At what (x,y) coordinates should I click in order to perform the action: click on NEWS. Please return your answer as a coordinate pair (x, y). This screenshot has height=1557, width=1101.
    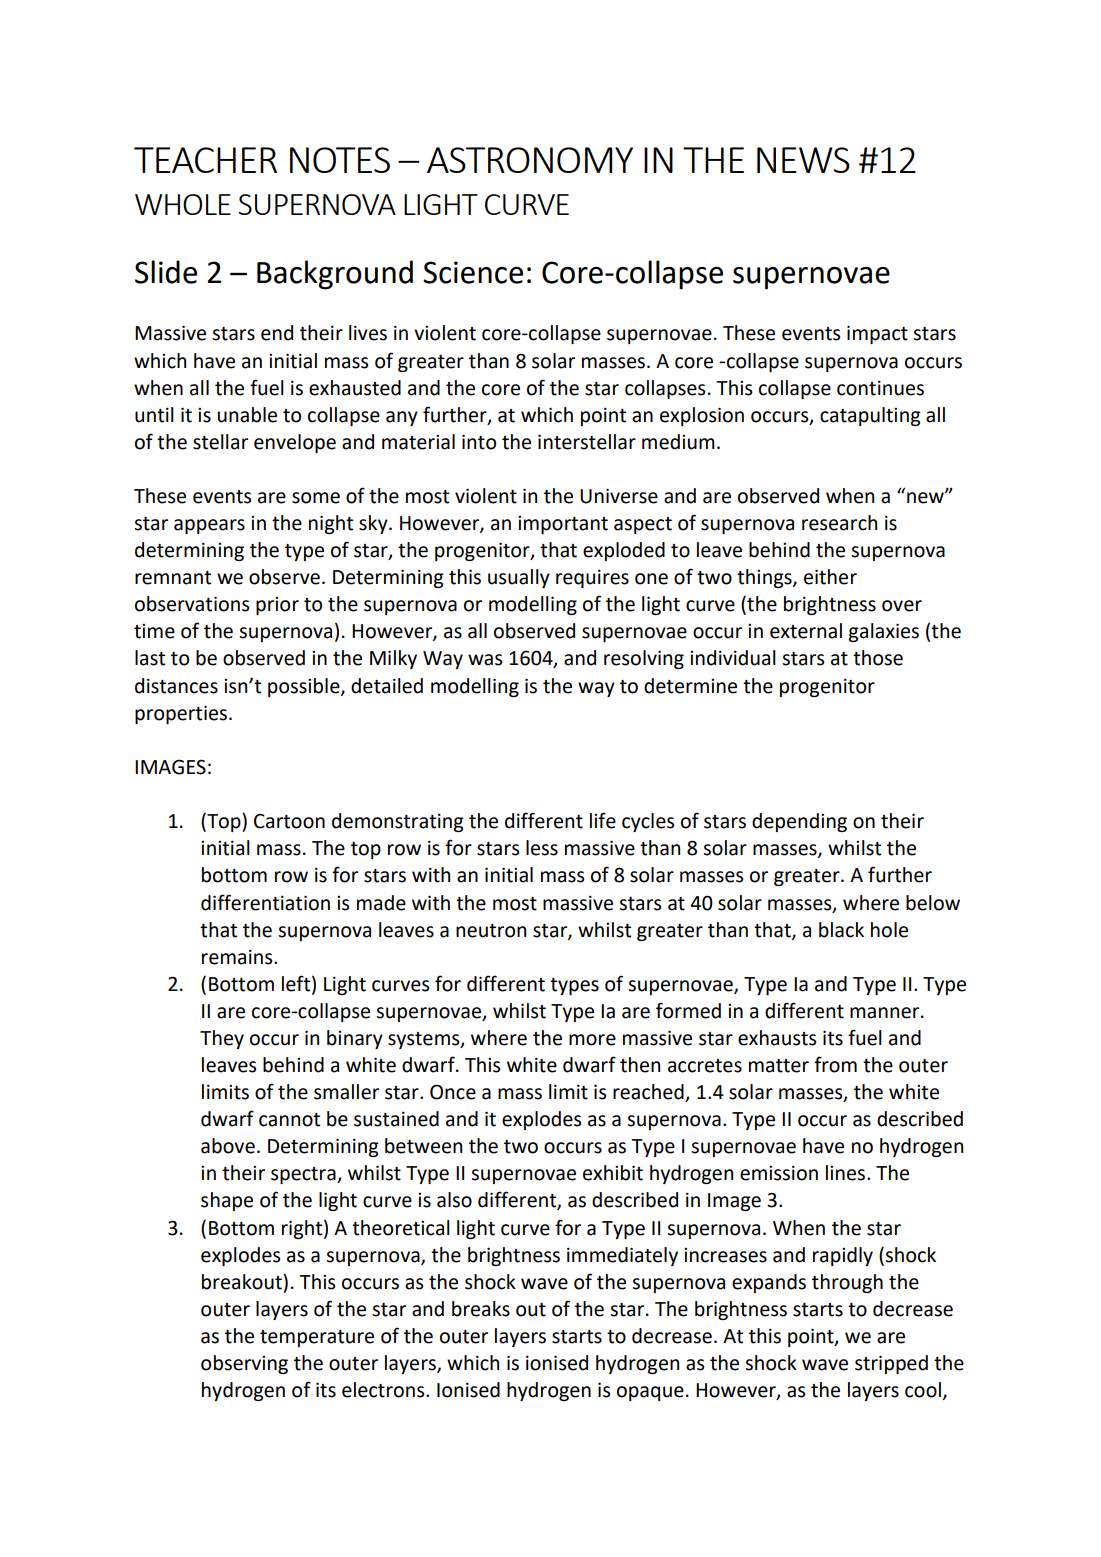
    Looking at the image, I should click on (803, 160).
